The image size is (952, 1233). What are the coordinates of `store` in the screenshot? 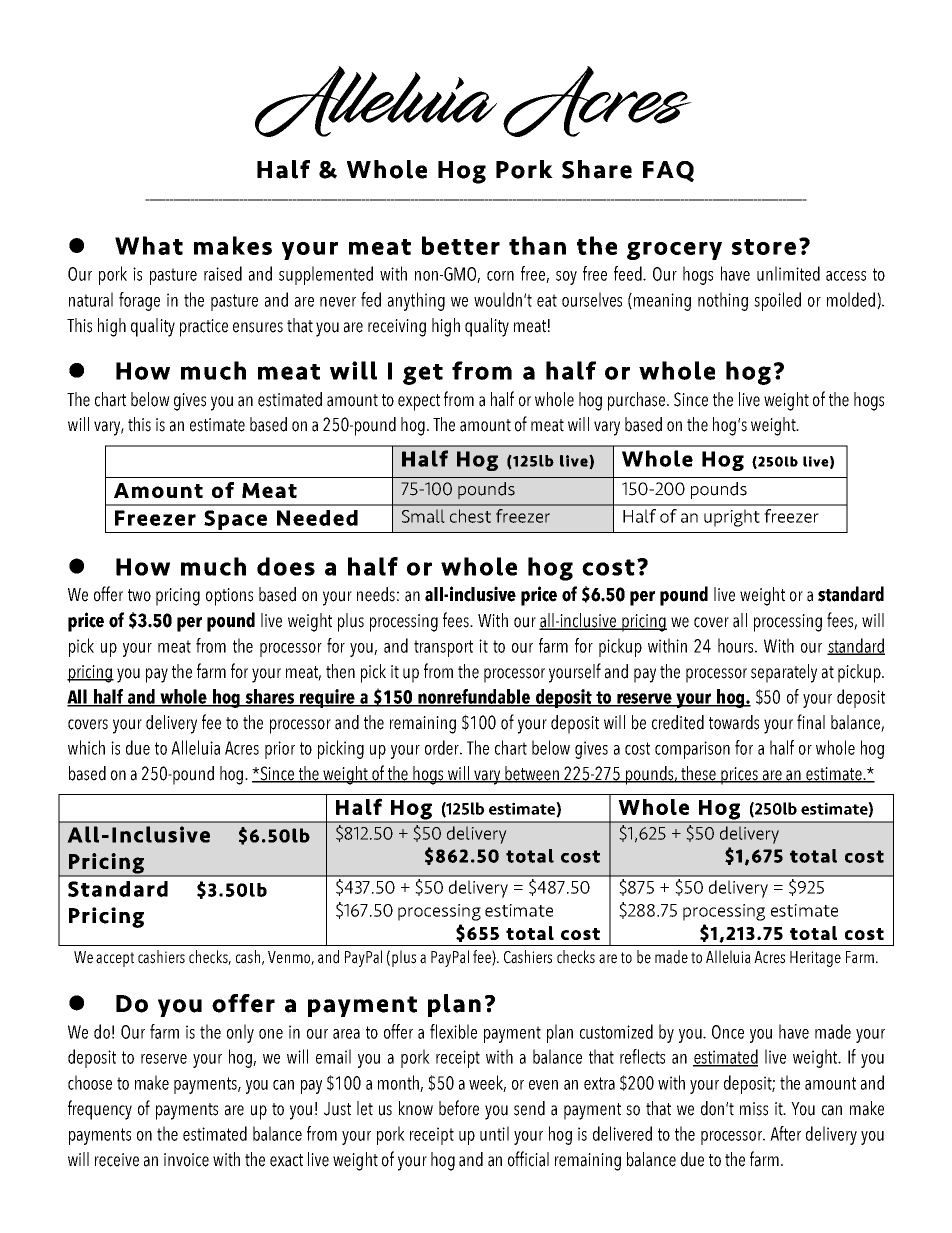 It's located at (764, 247).
